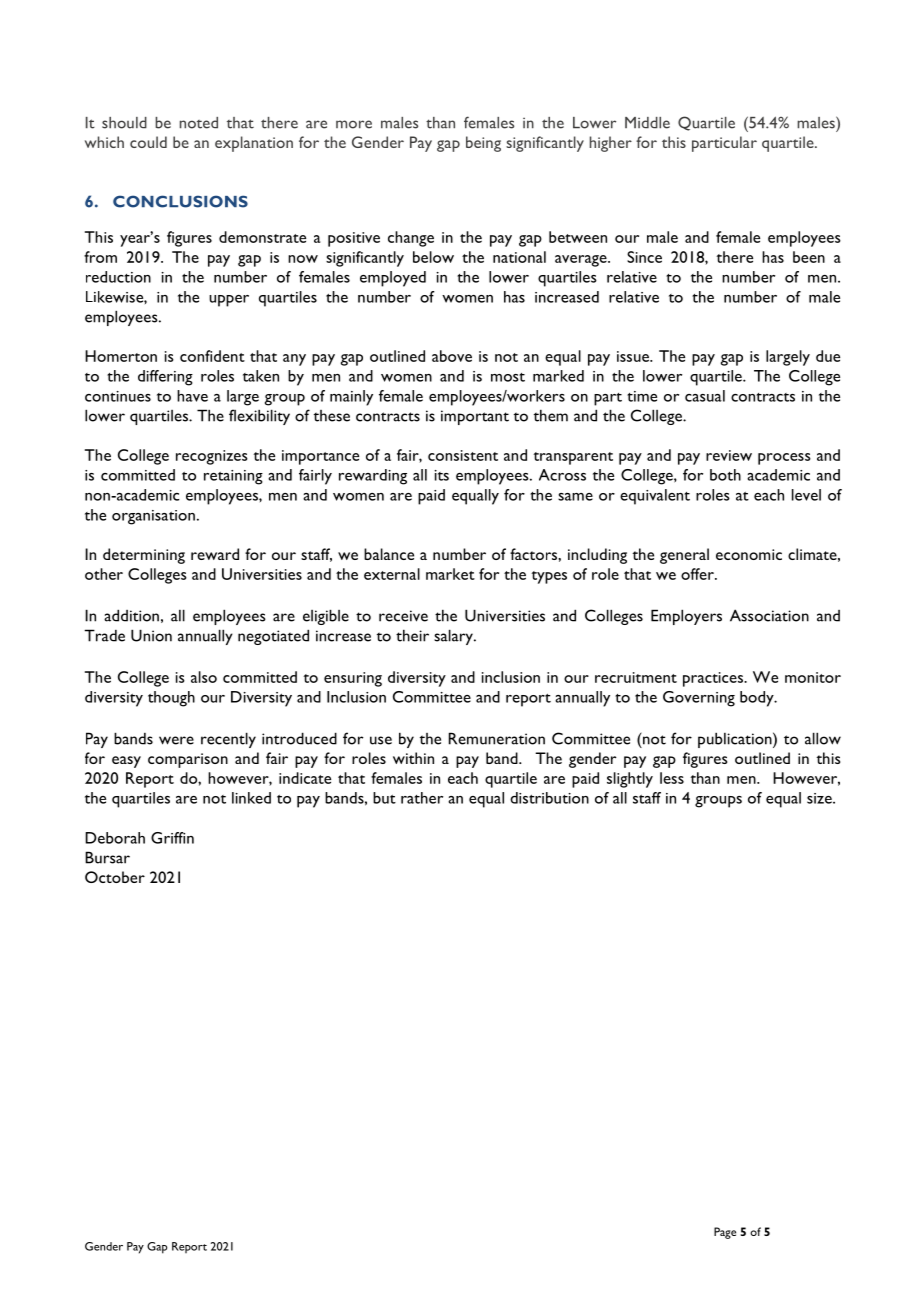 Image resolution: width=924 pixels, height=1308 pixels. I want to click on being, so click(483, 144).
